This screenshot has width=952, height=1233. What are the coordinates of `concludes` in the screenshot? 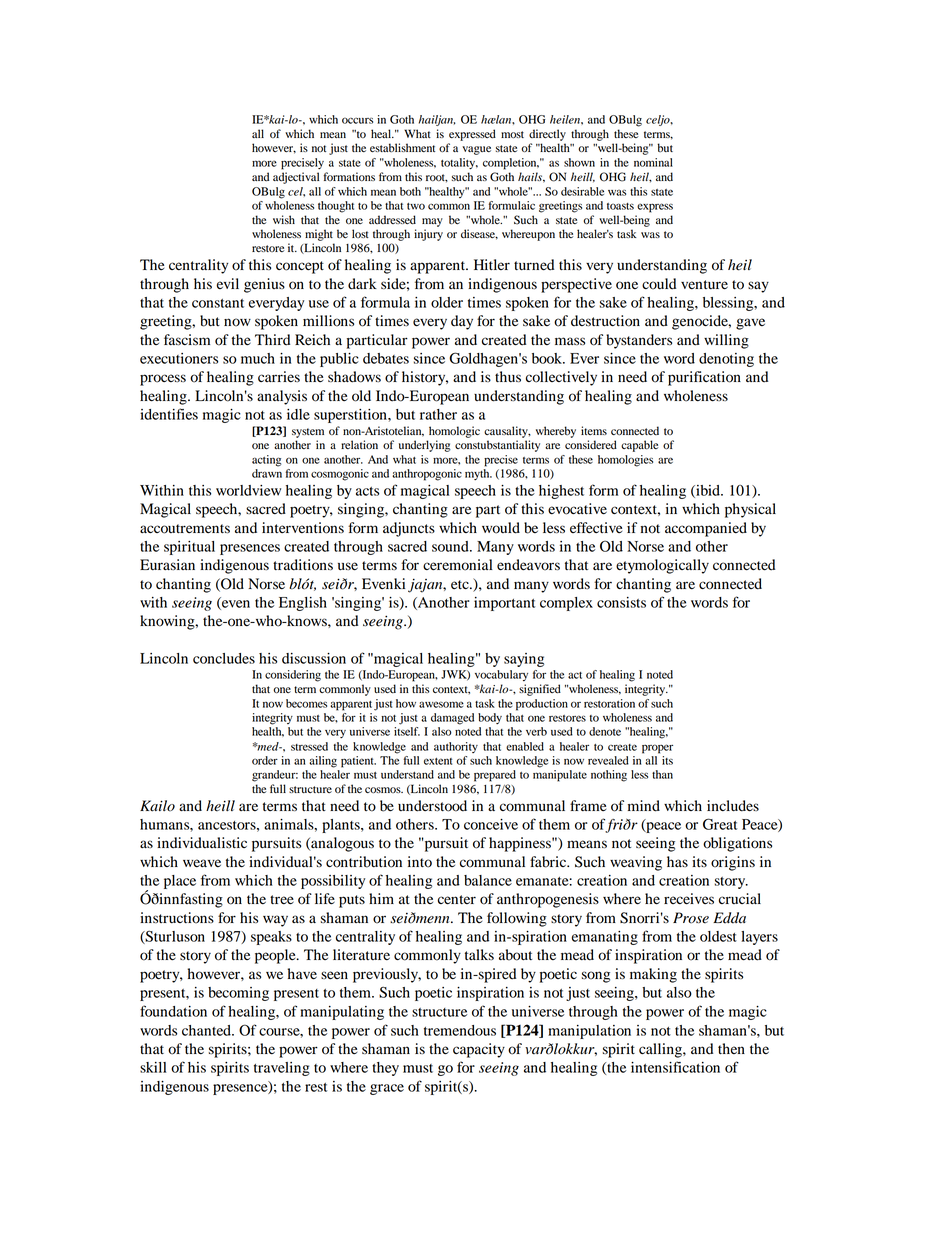 It's located at (224, 658).
